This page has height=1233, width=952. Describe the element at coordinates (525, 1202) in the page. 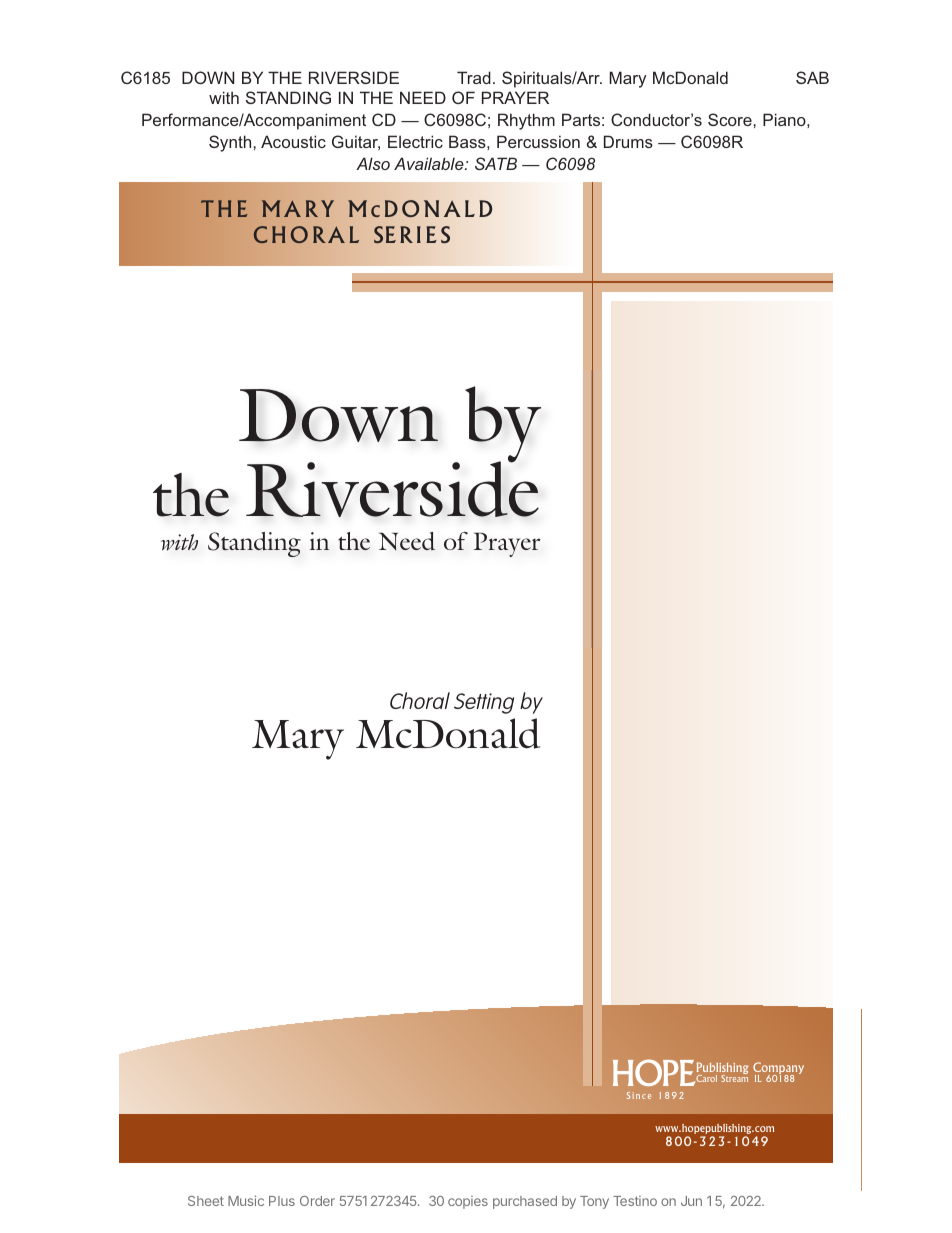

I see `purchased` at that location.
